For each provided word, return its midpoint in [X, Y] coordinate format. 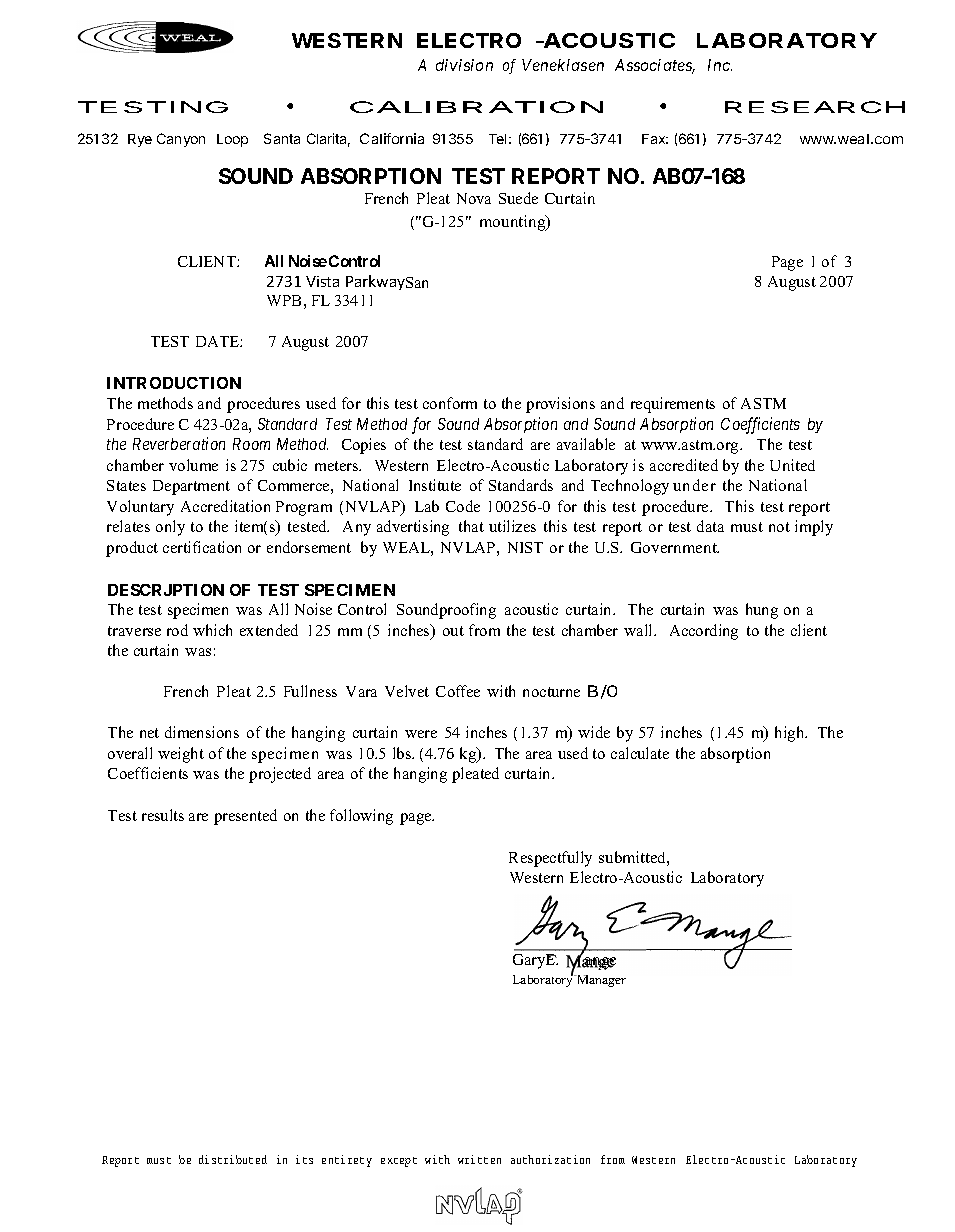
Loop [232, 140]
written [479, 1159]
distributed [233, 1159]
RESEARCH [815, 107]
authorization [550, 1159]
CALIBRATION [476, 107]
